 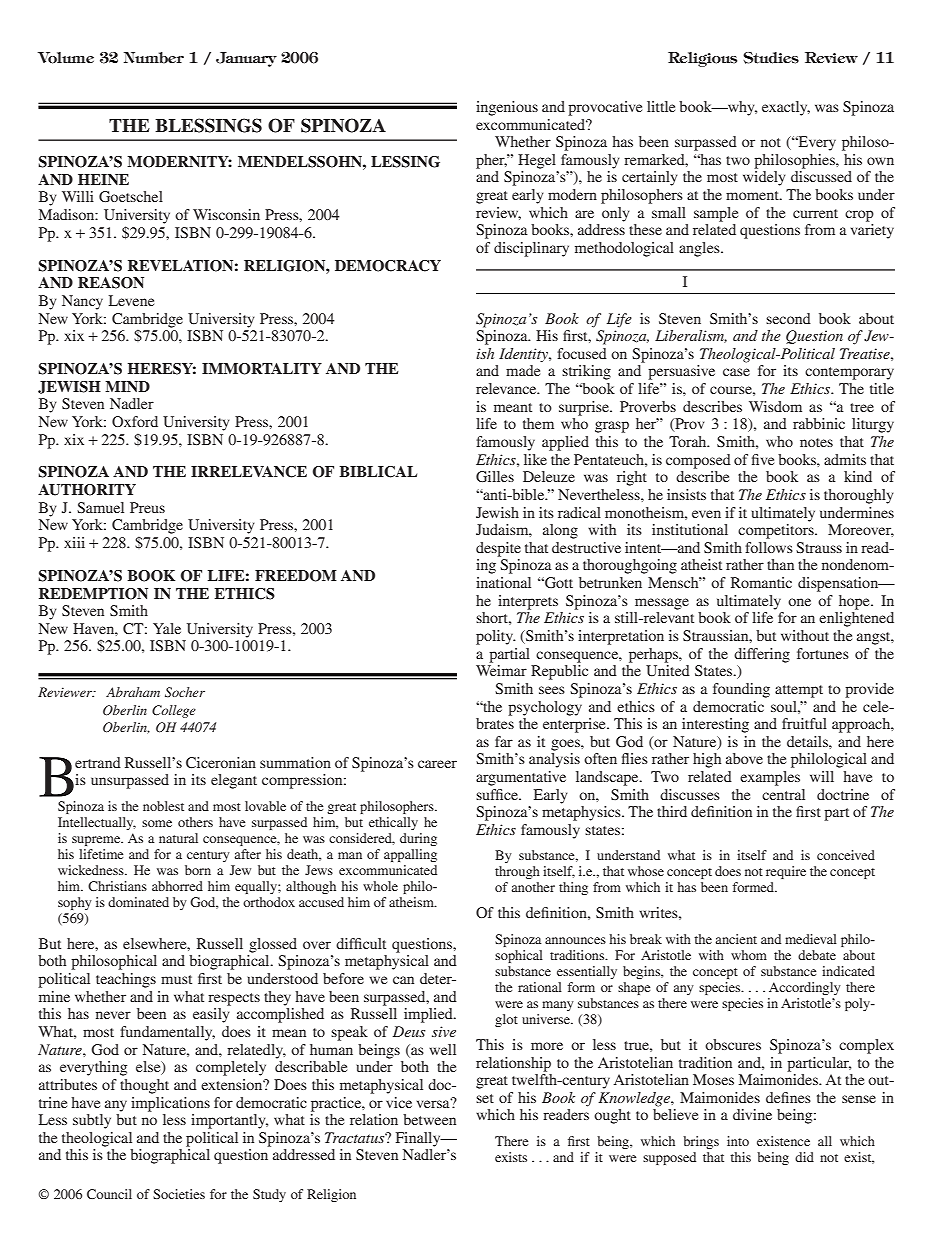 I want to click on Yale, so click(x=167, y=628).
